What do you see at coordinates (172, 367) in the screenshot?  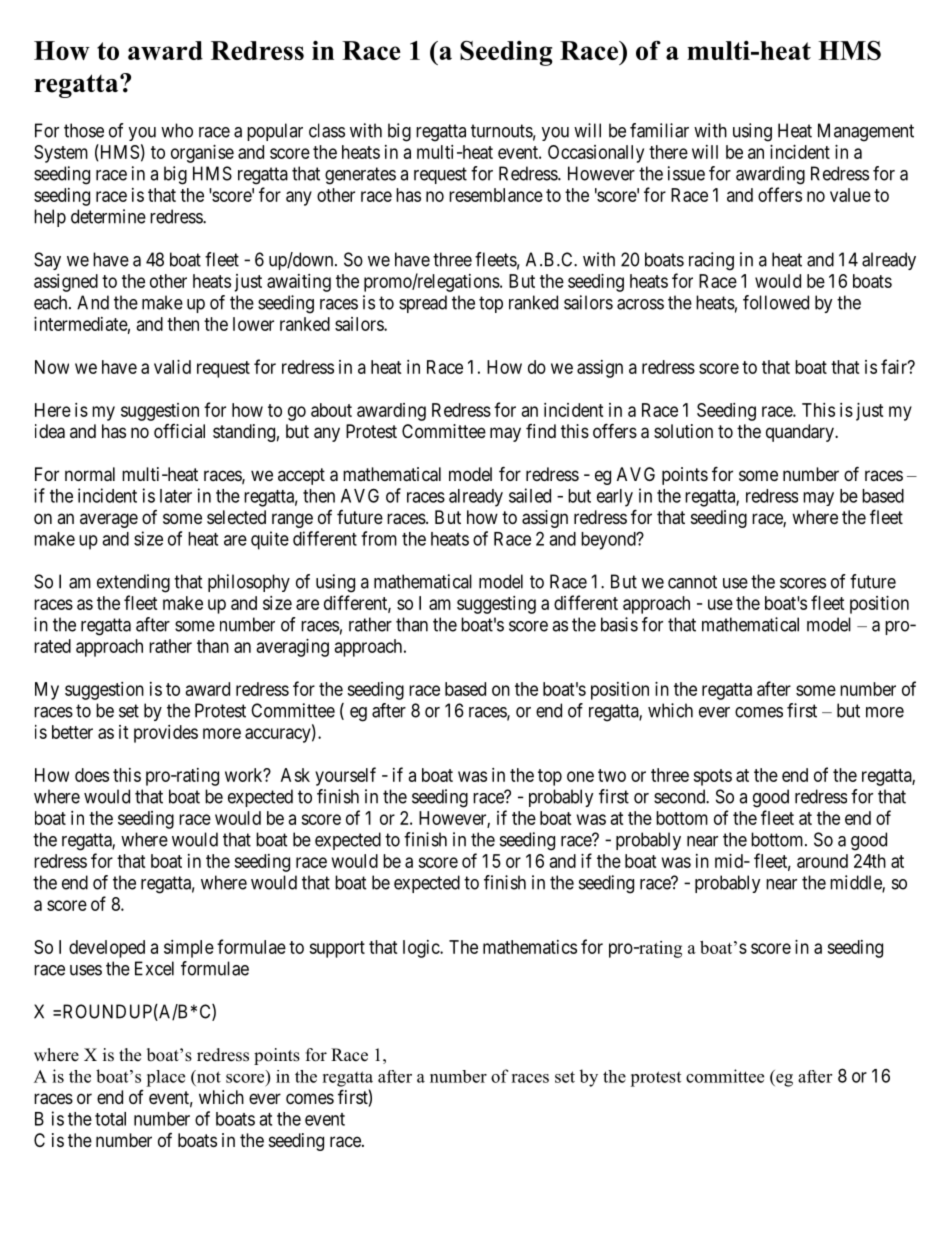 I see `valid` at bounding box center [172, 367].
